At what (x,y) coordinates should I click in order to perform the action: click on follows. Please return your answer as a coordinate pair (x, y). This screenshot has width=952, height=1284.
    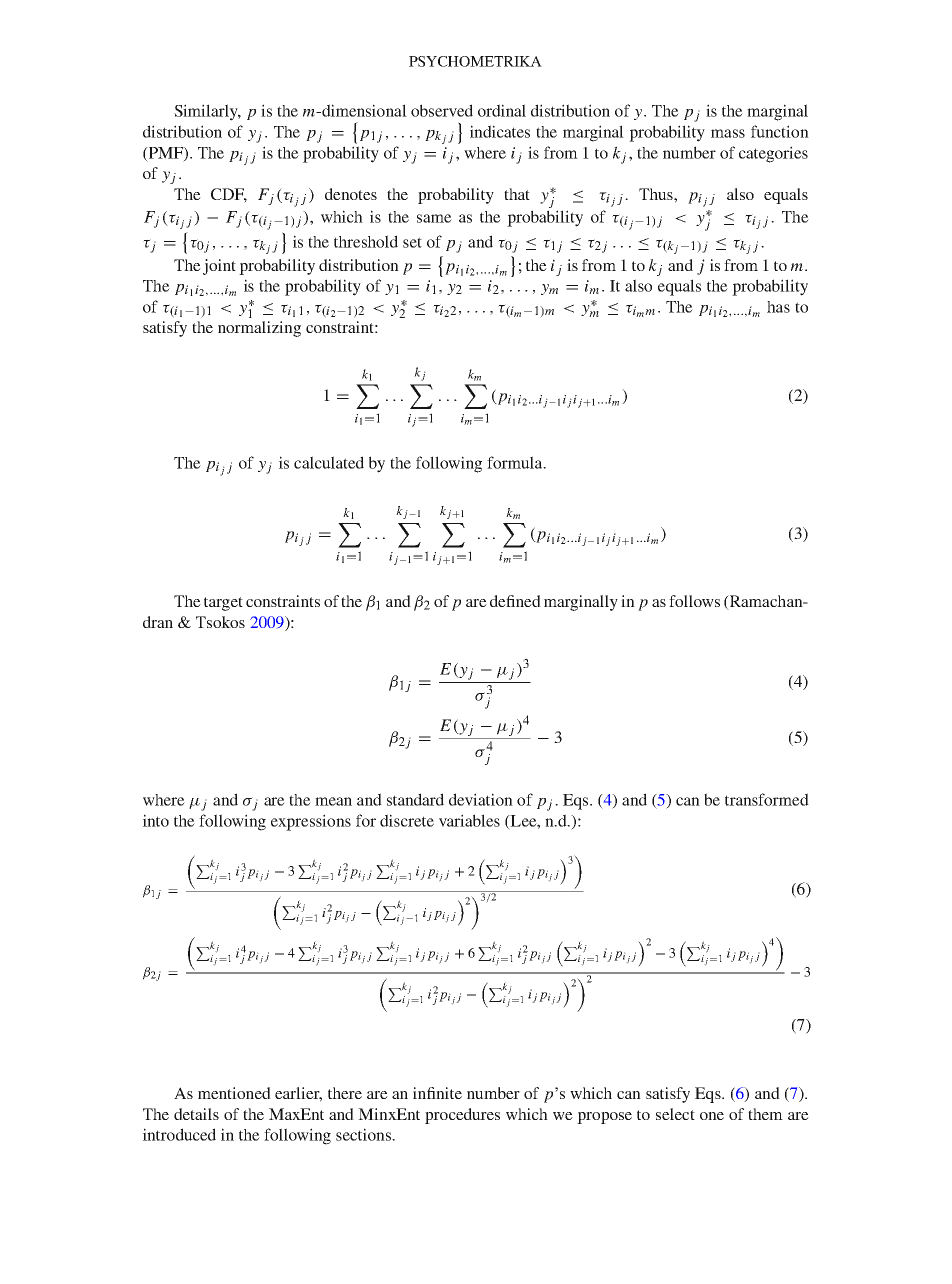
    Looking at the image, I should click on (694, 601).
